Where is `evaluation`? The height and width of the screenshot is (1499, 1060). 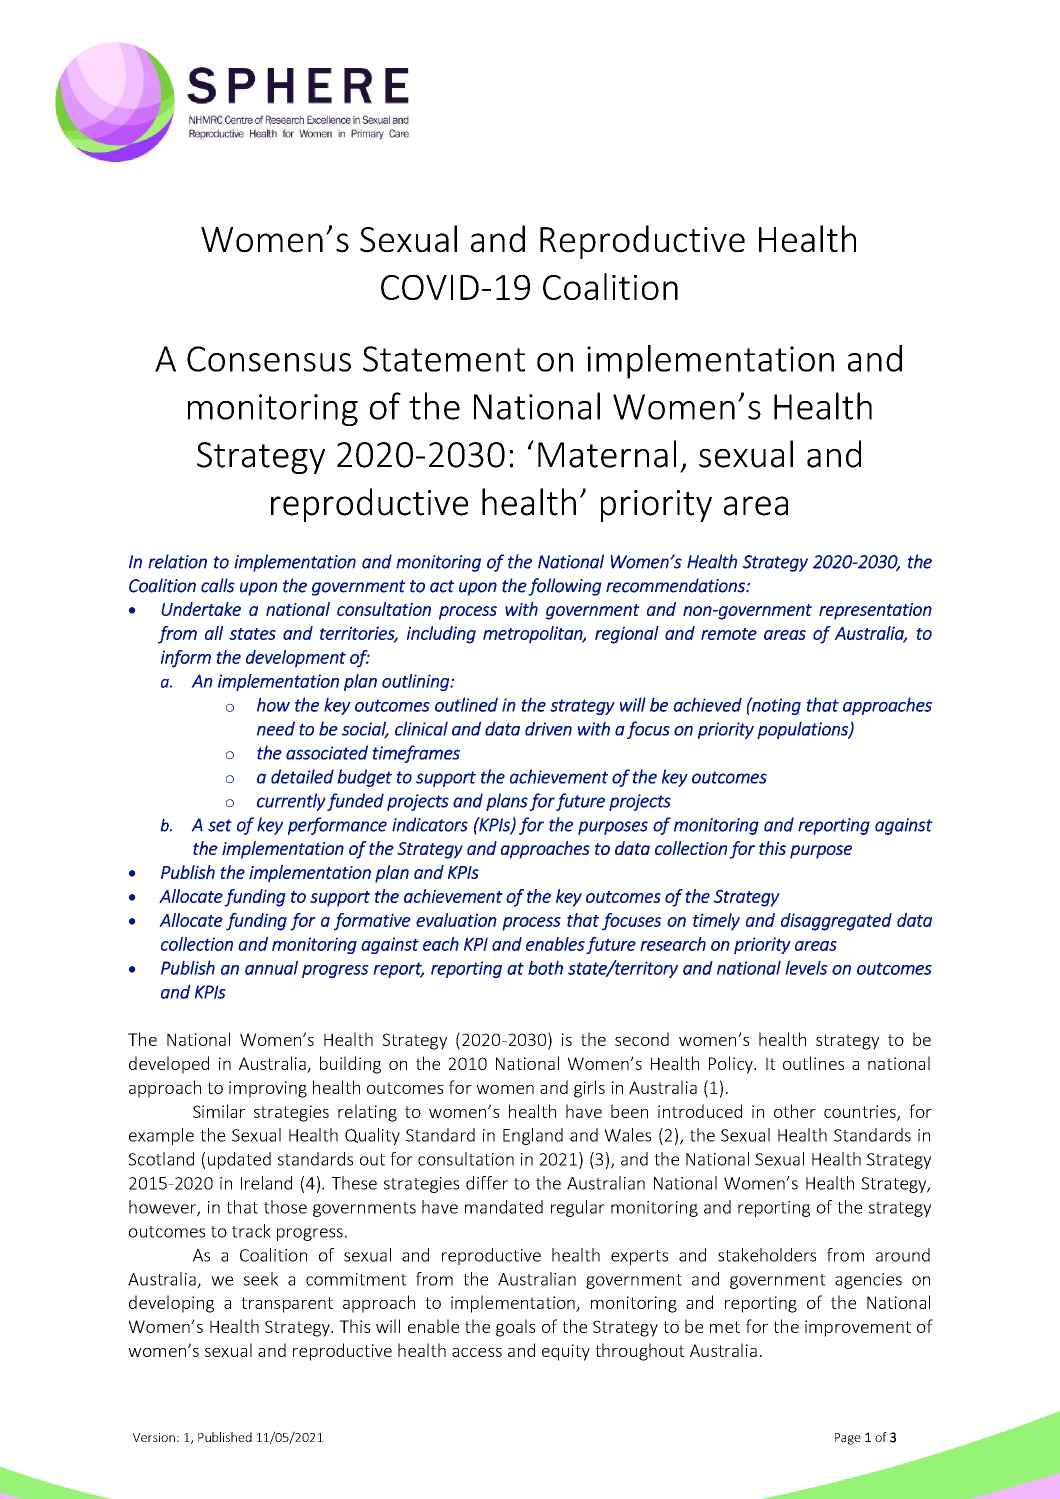
evaluation is located at coordinates (456, 920).
